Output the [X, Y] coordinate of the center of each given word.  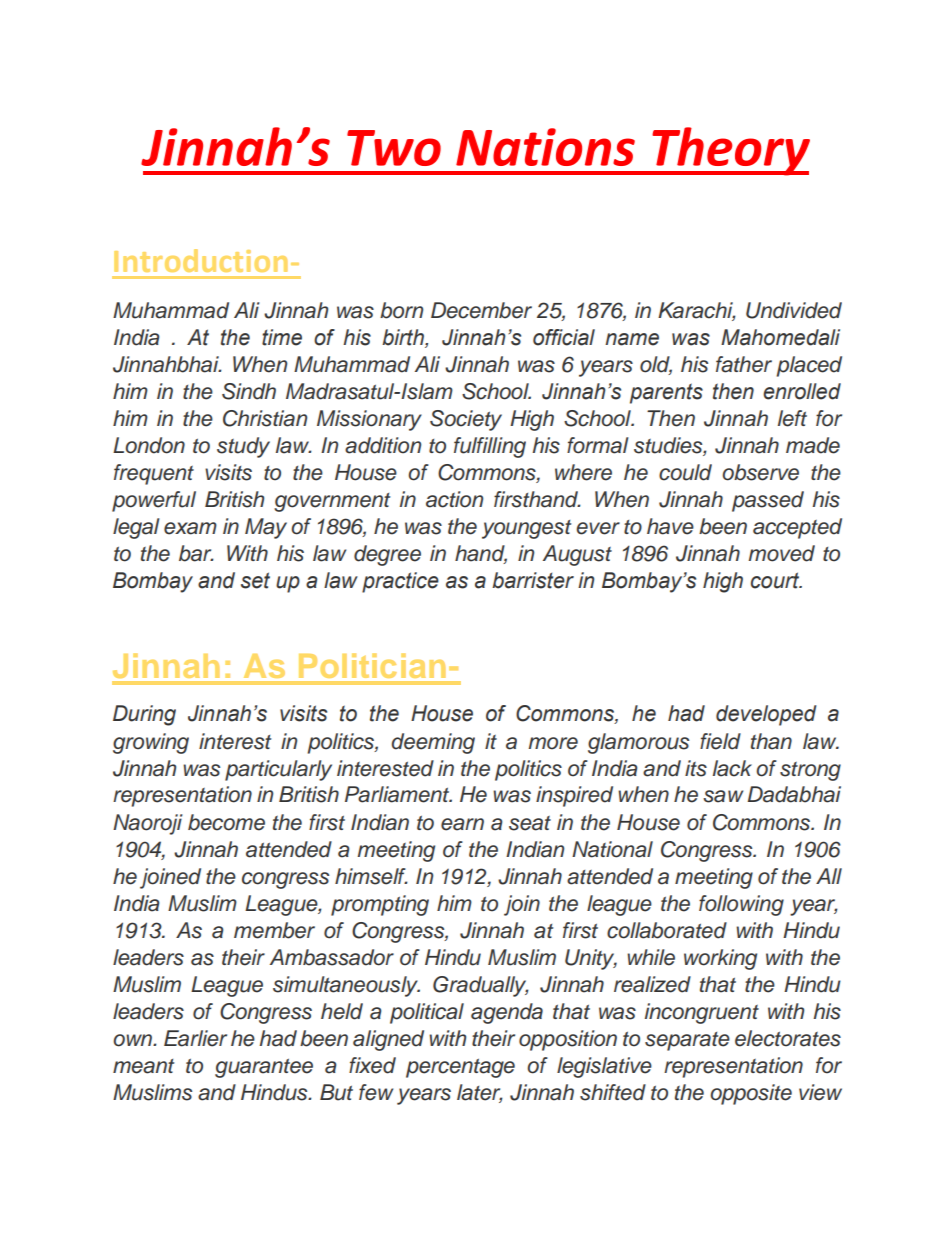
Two [394, 148]
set [255, 580]
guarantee [264, 1068]
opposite [751, 1094]
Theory [730, 151]
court [776, 580]
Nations [545, 147]
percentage [460, 1068]
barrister [533, 580]
